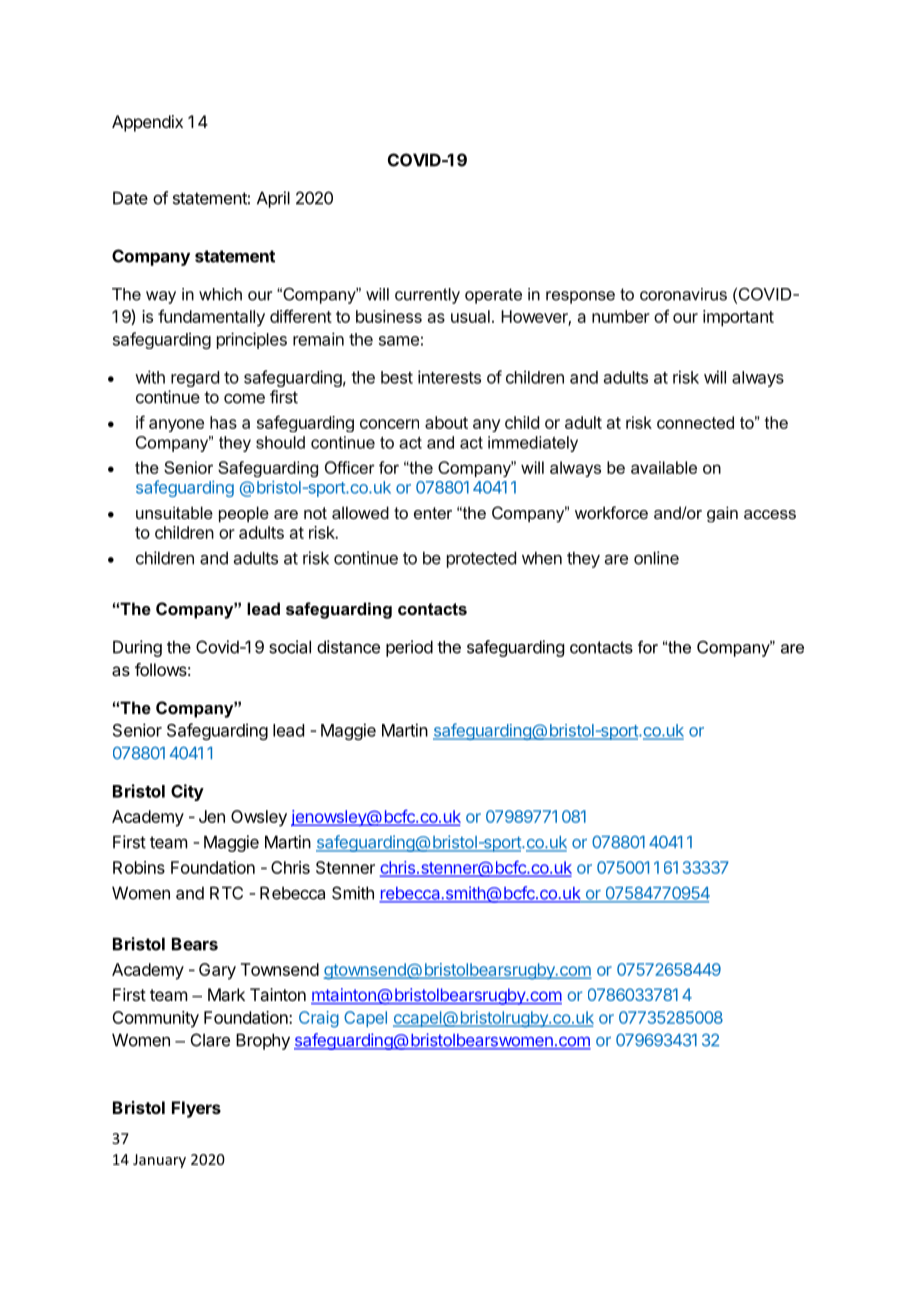 This page has height=1308, width=924. What do you see at coordinates (656, 558) in the page?
I see `online` at bounding box center [656, 558].
